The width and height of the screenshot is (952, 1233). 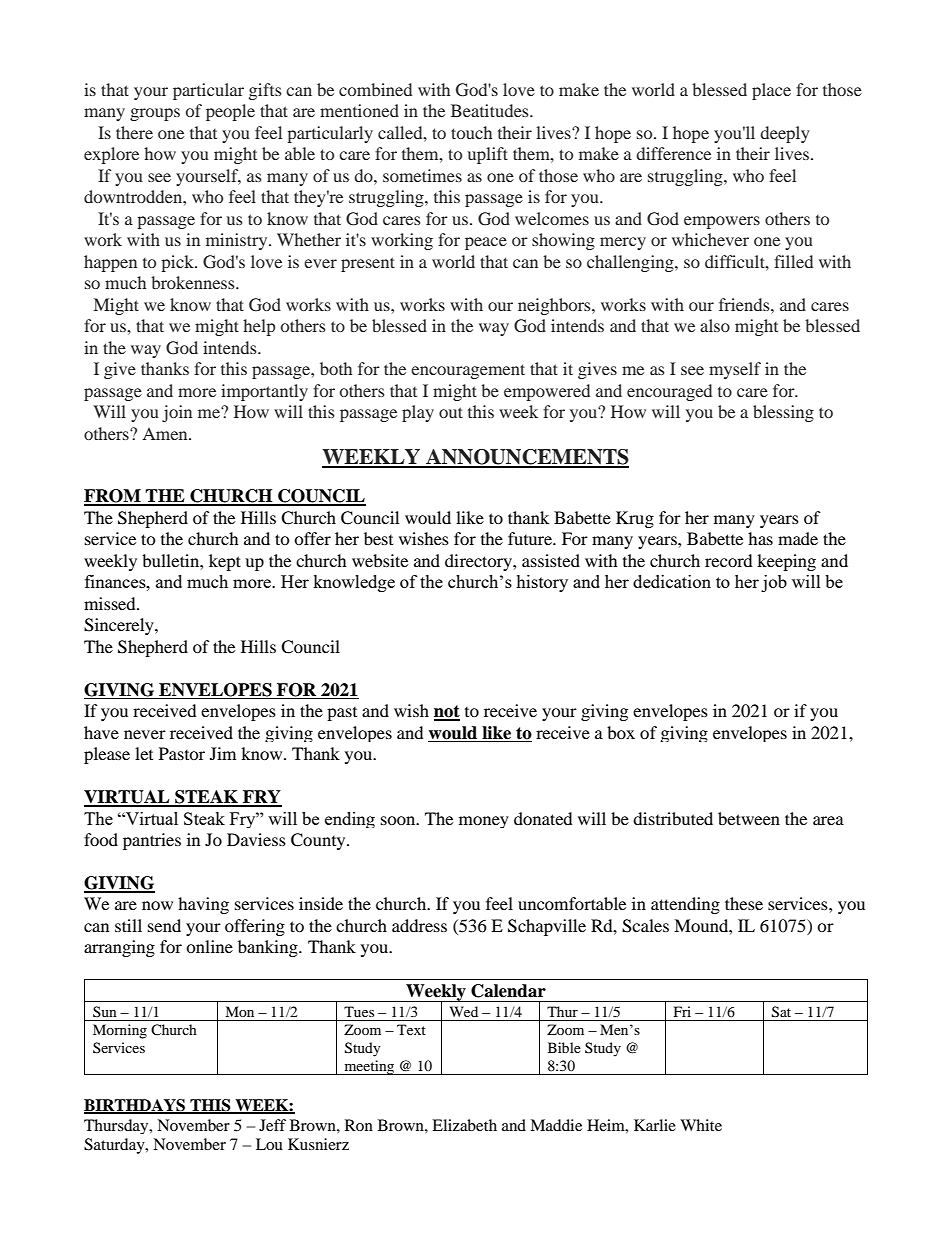 I want to click on BIRTHDAYS, so click(x=135, y=1106).
